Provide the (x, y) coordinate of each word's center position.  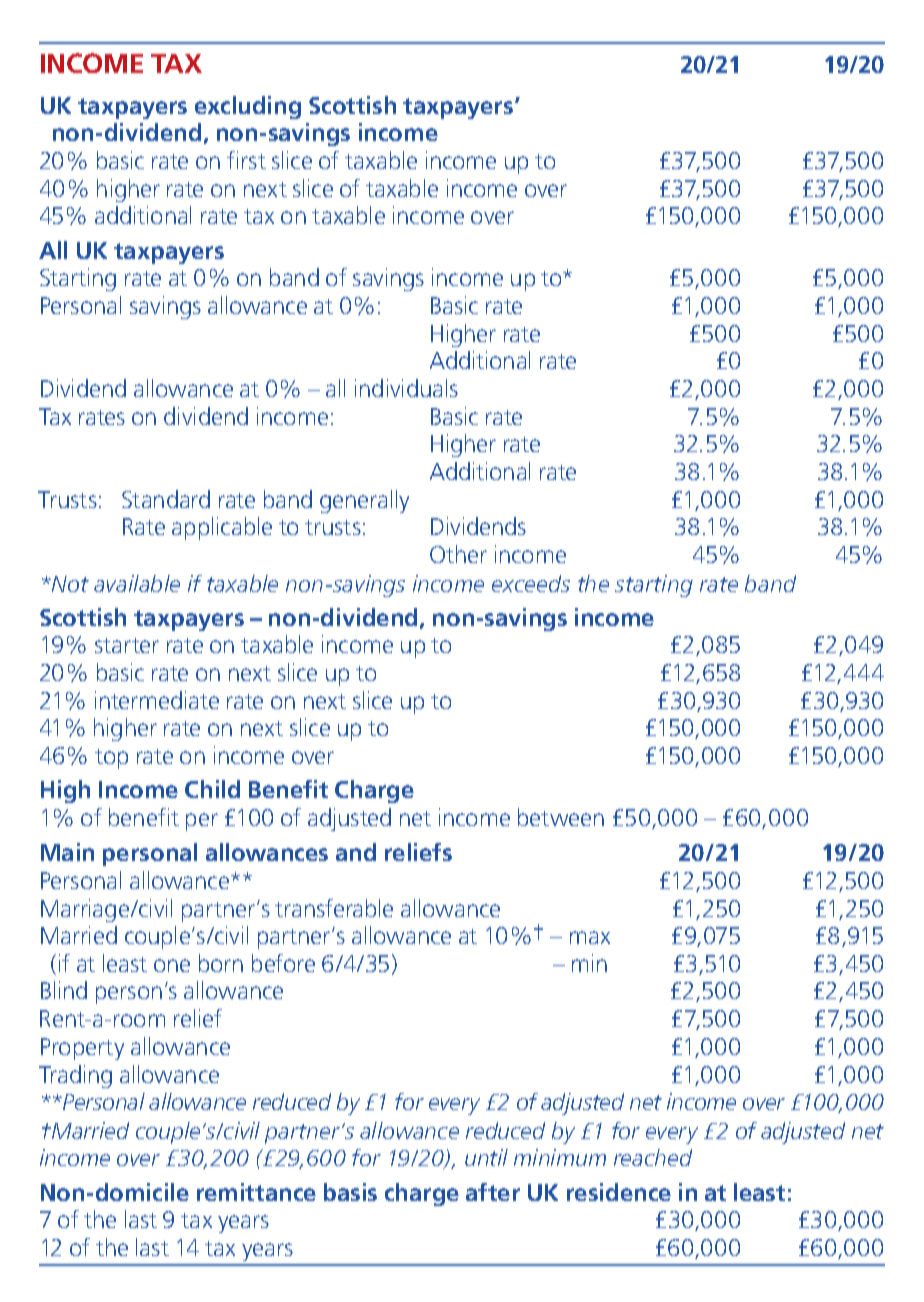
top (111, 759)
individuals (406, 388)
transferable (334, 908)
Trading (75, 1076)
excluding (248, 107)
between (561, 817)
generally (364, 501)
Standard (166, 499)
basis (350, 1192)
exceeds (531, 583)
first (246, 160)
